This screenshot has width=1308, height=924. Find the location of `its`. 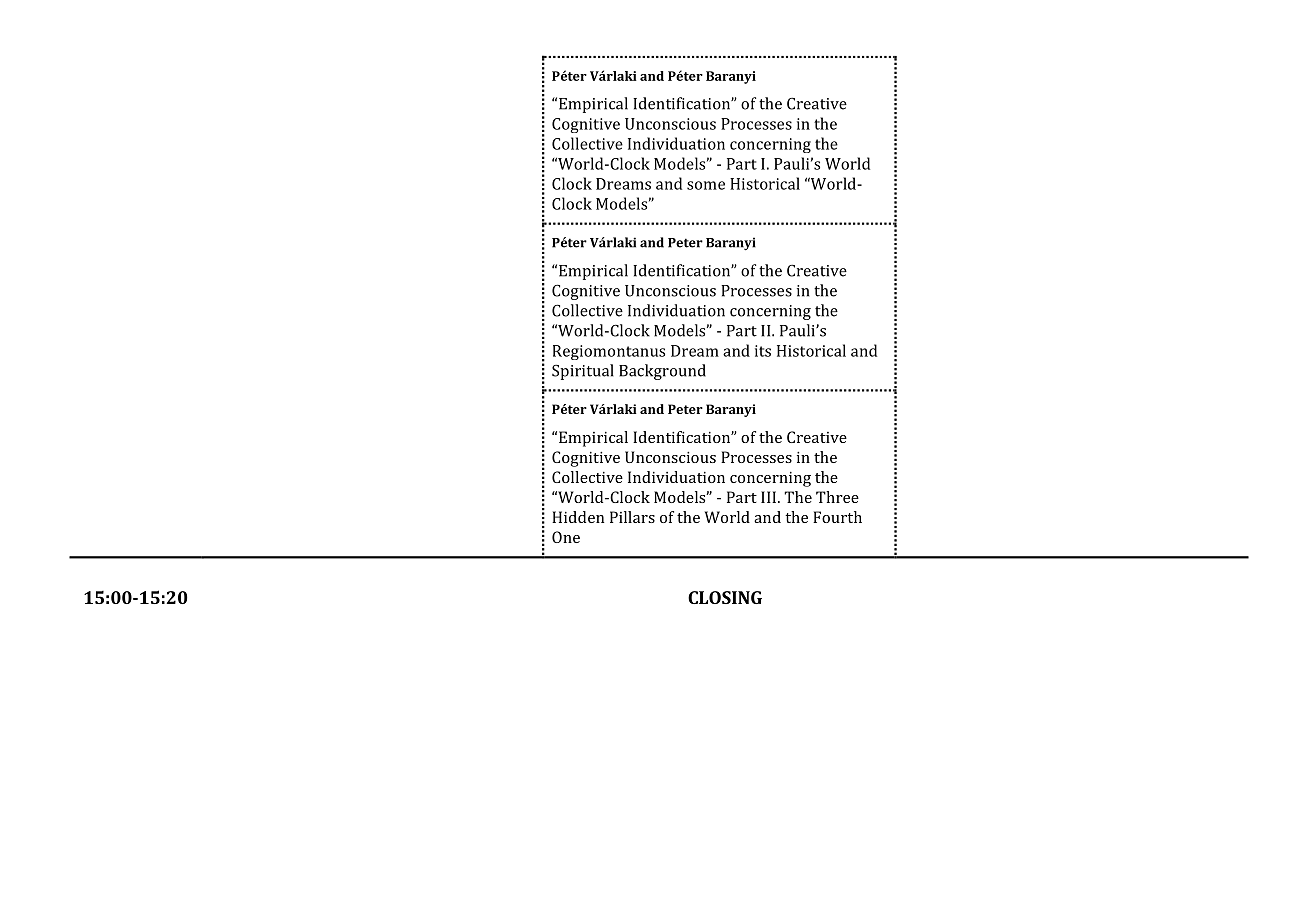

its is located at coordinates (763, 351).
